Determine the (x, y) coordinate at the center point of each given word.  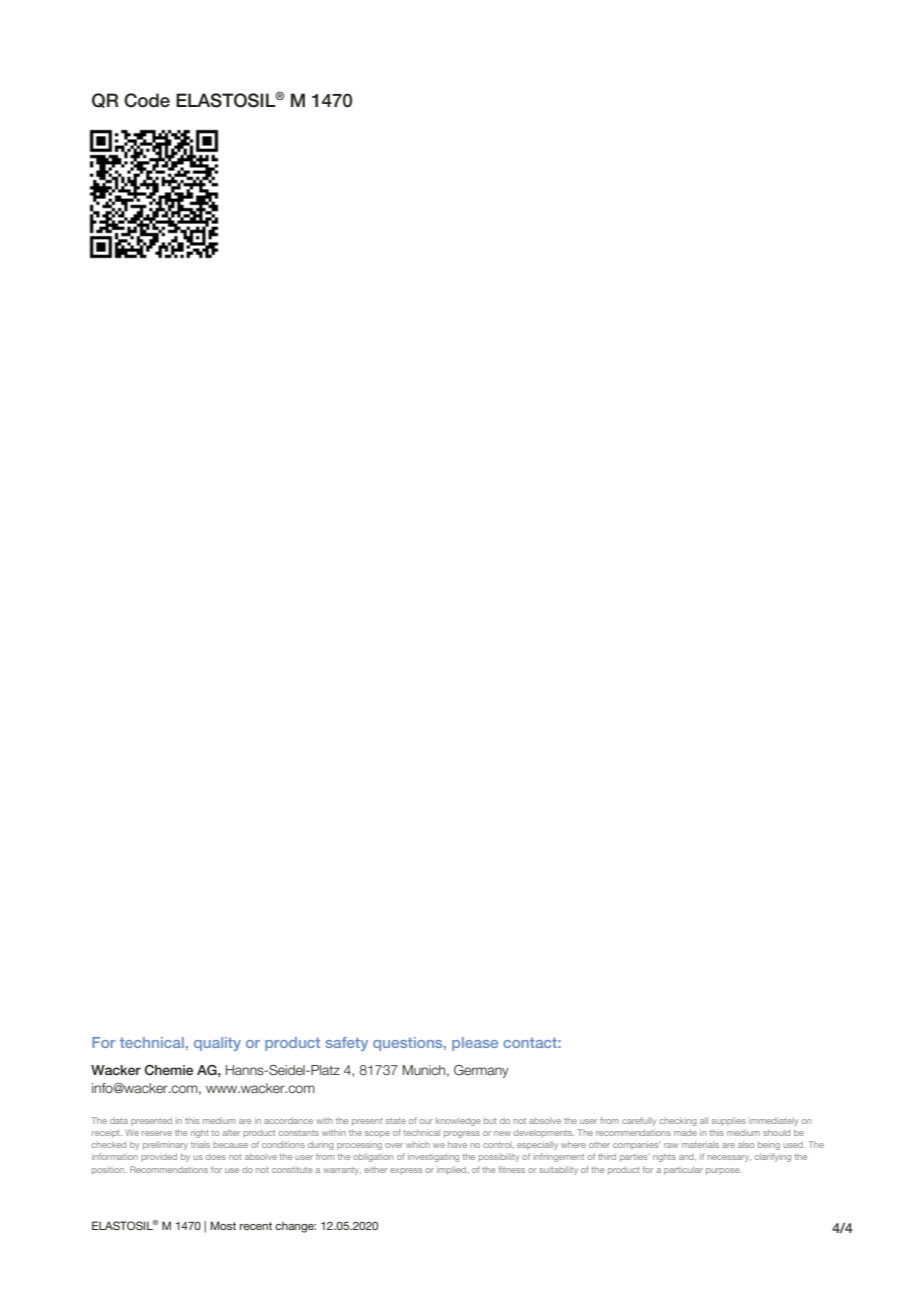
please (475, 1044)
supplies (729, 1121)
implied (453, 1170)
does (216, 1157)
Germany (481, 1071)
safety (347, 1044)
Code (147, 100)
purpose (724, 1171)
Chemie (168, 1070)
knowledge (458, 1121)
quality (217, 1044)
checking (678, 1121)
